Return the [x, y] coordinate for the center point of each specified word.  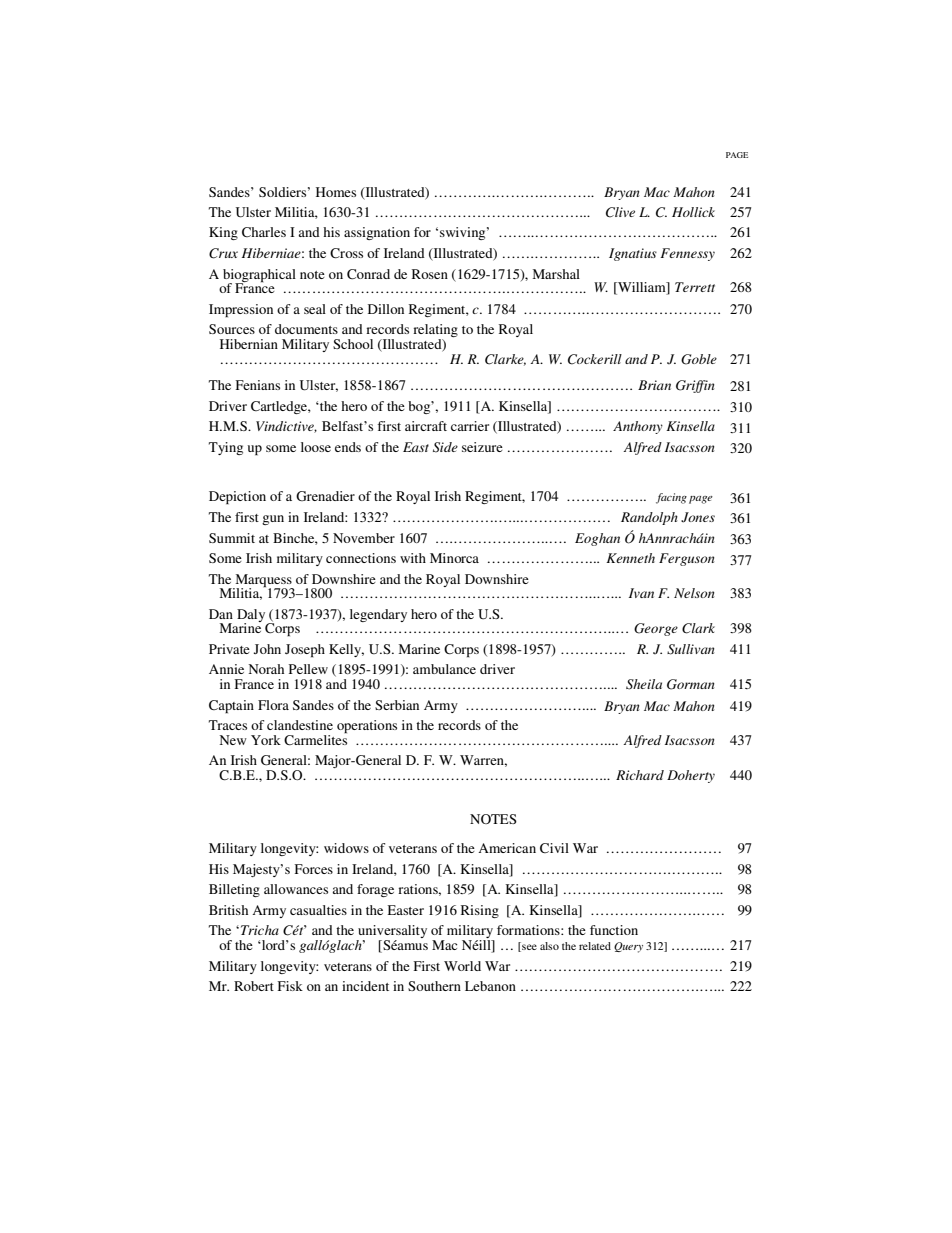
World [462, 966]
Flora [273, 705]
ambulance [444, 669]
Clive [620, 212]
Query [628, 947]
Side [445, 447]
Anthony [638, 427]
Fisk [290, 986]
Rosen [430, 274]
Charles [264, 232]
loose [316, 447]
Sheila [644, 684]
